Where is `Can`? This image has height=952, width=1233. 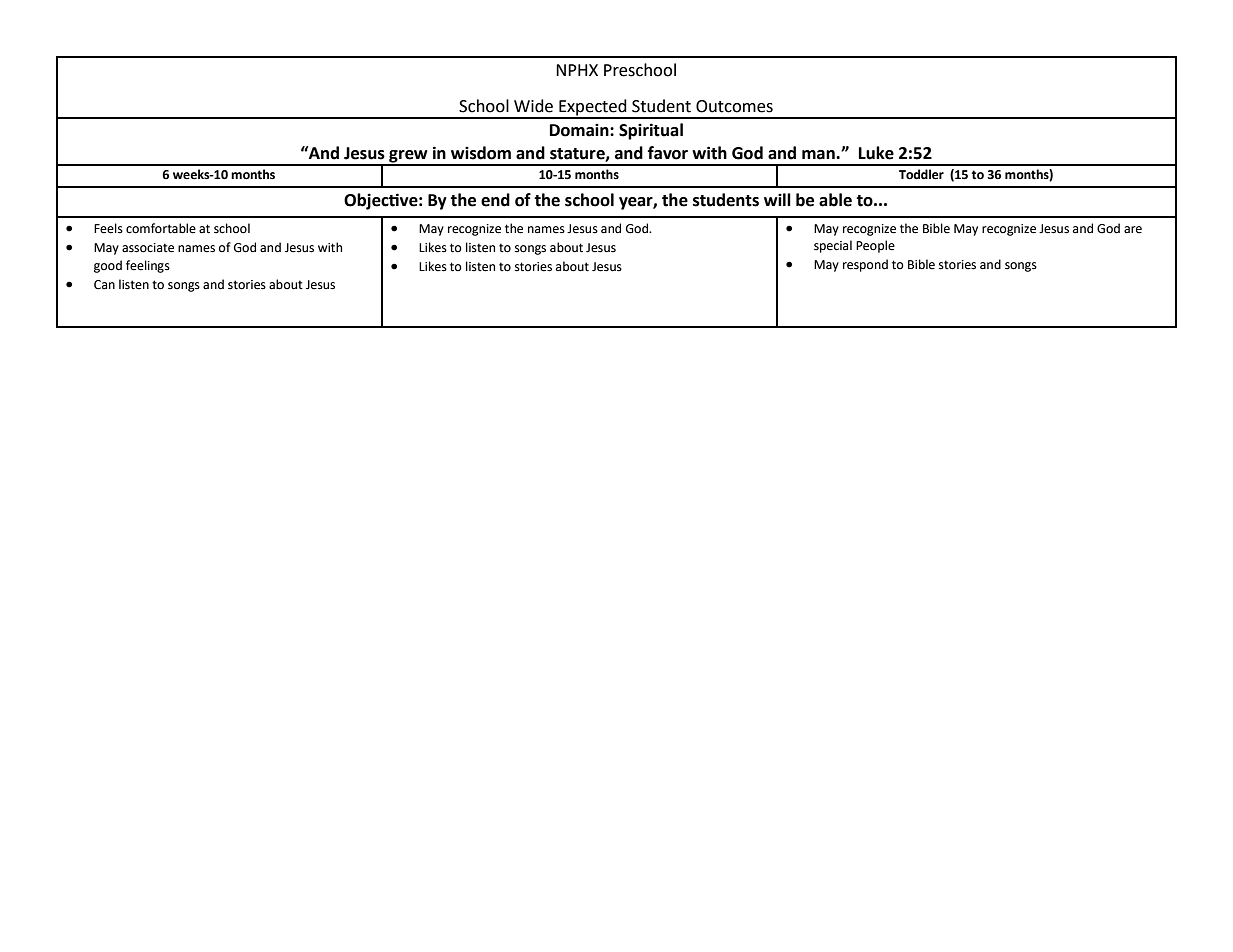
Can is located at coordinates (104, 285).
